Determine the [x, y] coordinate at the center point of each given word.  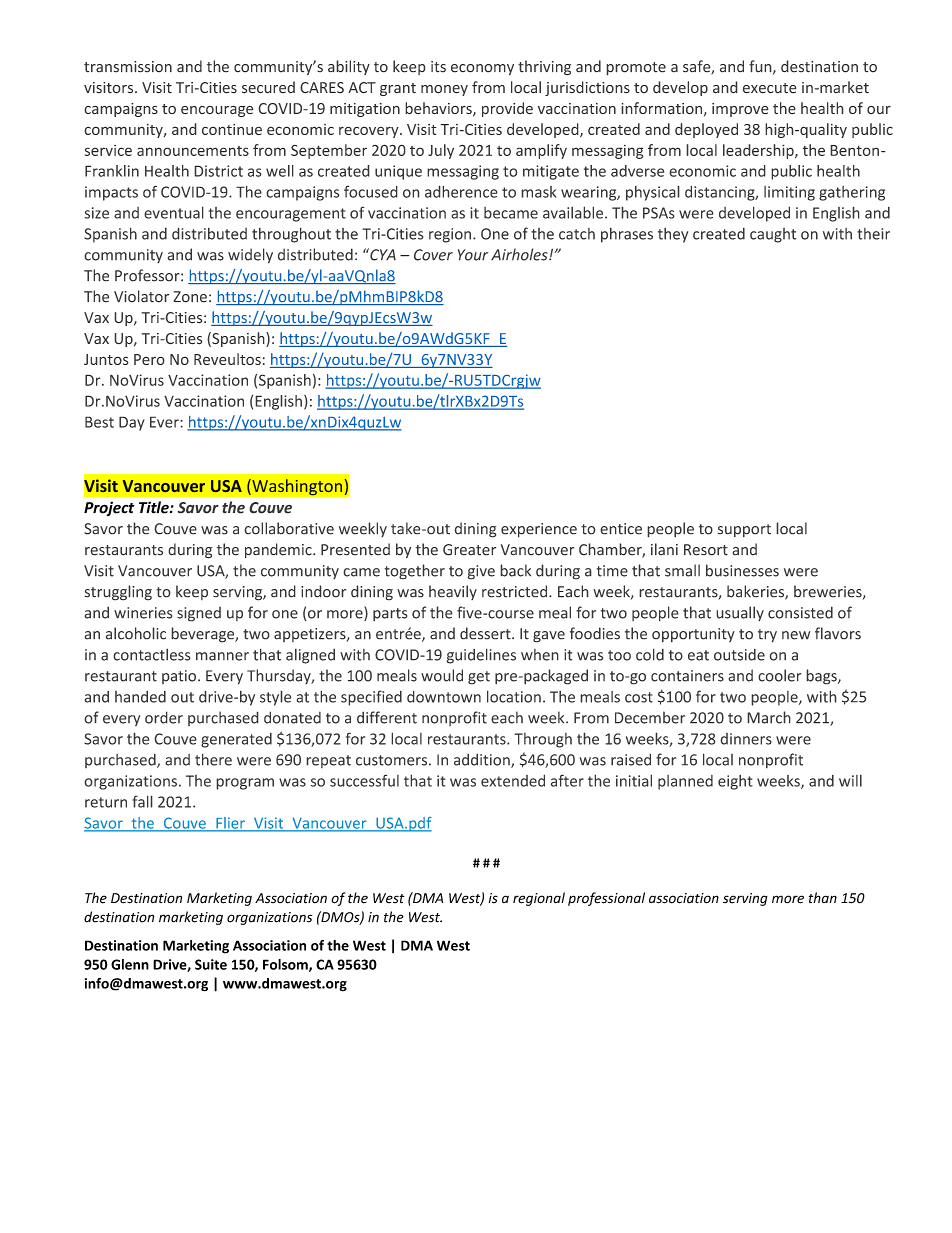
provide [507, 109]
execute [770, 88]
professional [606, 899]
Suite [211, 964]
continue [232, 129]
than [823, 897]
